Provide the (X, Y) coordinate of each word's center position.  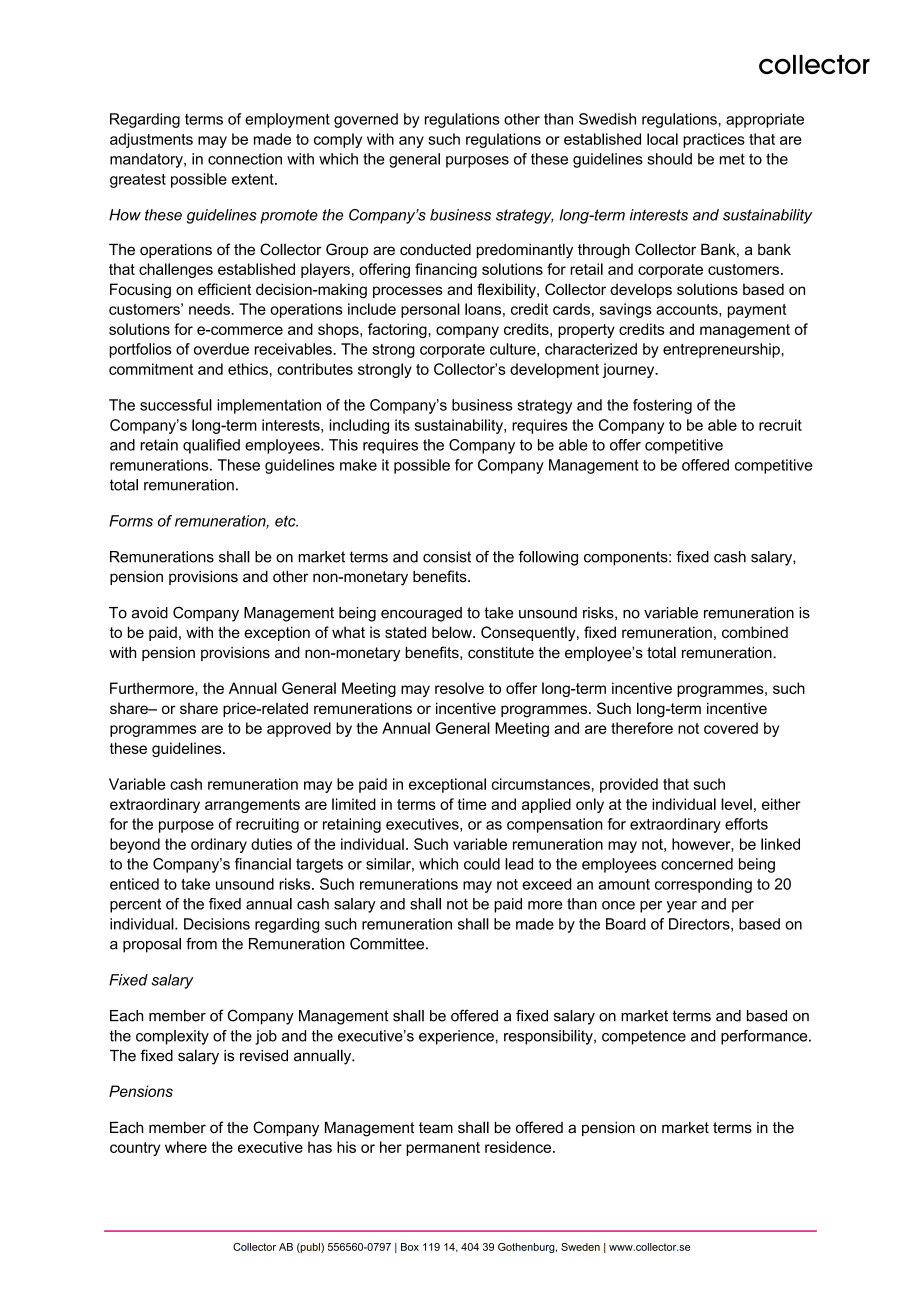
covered (731, 728)
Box (410, 1247)
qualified (211, 446)
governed (366, 120)
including (359, 426)
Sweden (580, 1247)
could (482, 864)
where (186, 1147)
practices (714, 140)
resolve (459, 688)
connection (245, 159)
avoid (150, 613)
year (682, 907)
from (201, 944)
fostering (662, 406)
